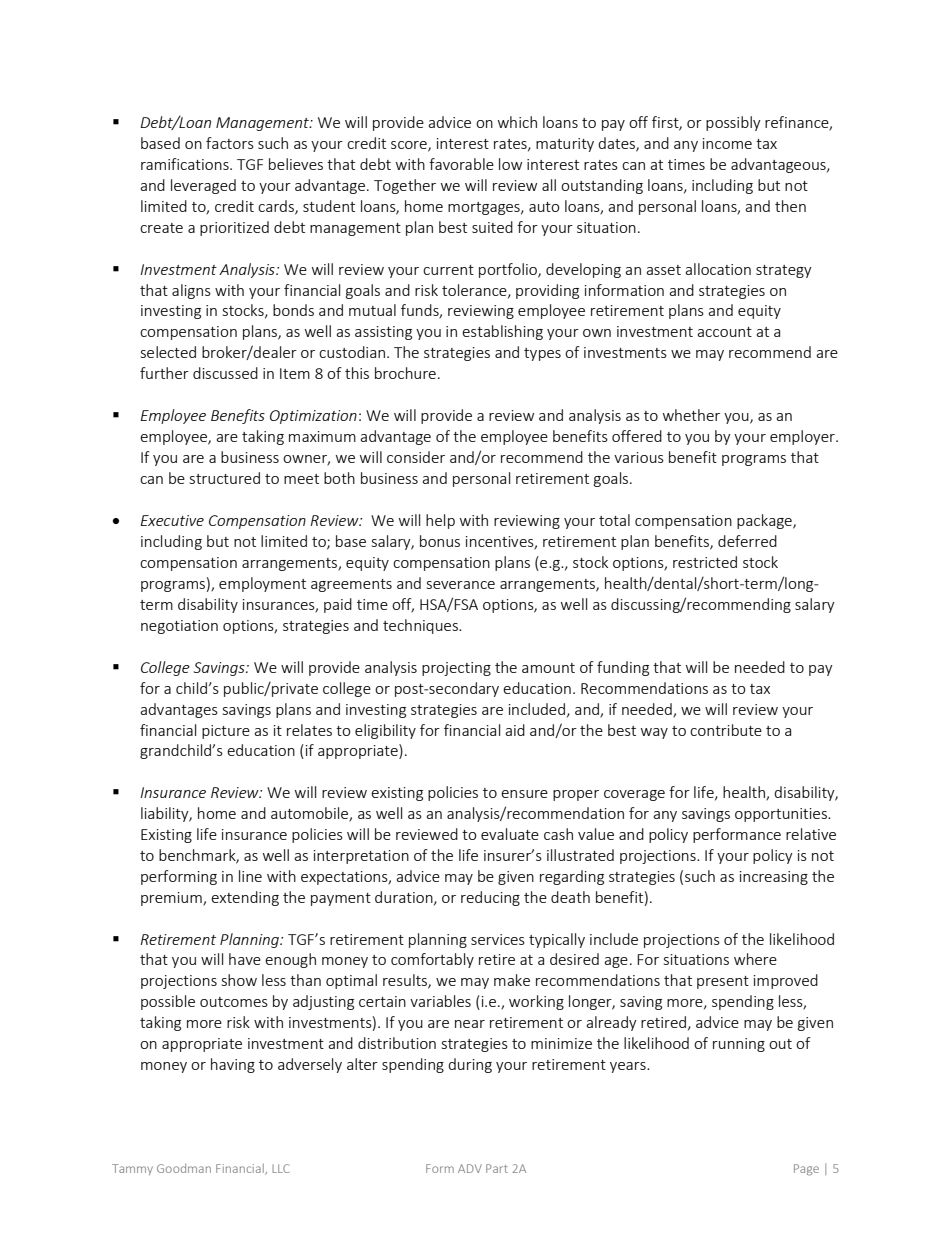  Describe the element at coordinates (184, 1168) in the page. I see `Goodman` at that location.
